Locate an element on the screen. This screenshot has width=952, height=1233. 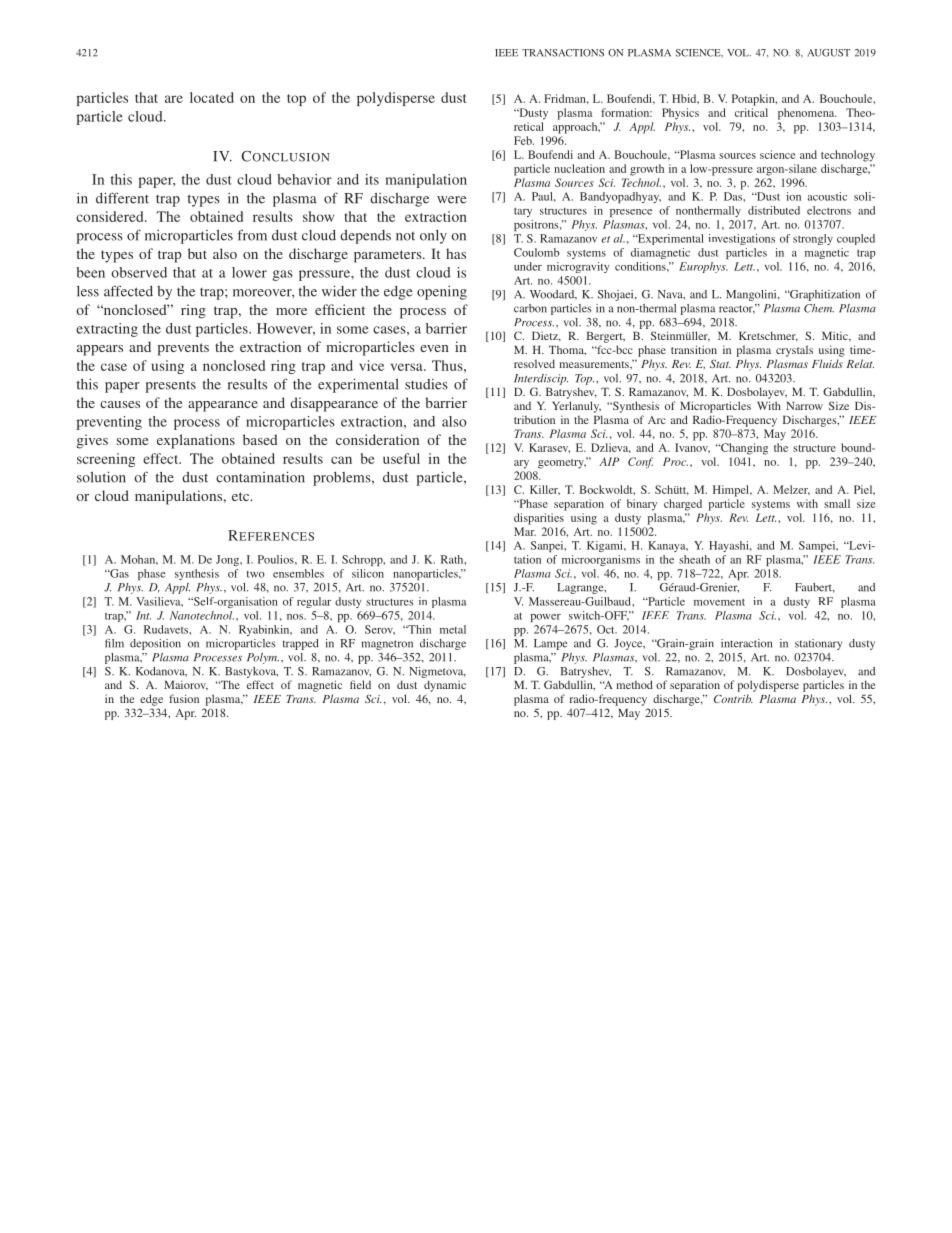
are is located at coordinates (174, 99).
